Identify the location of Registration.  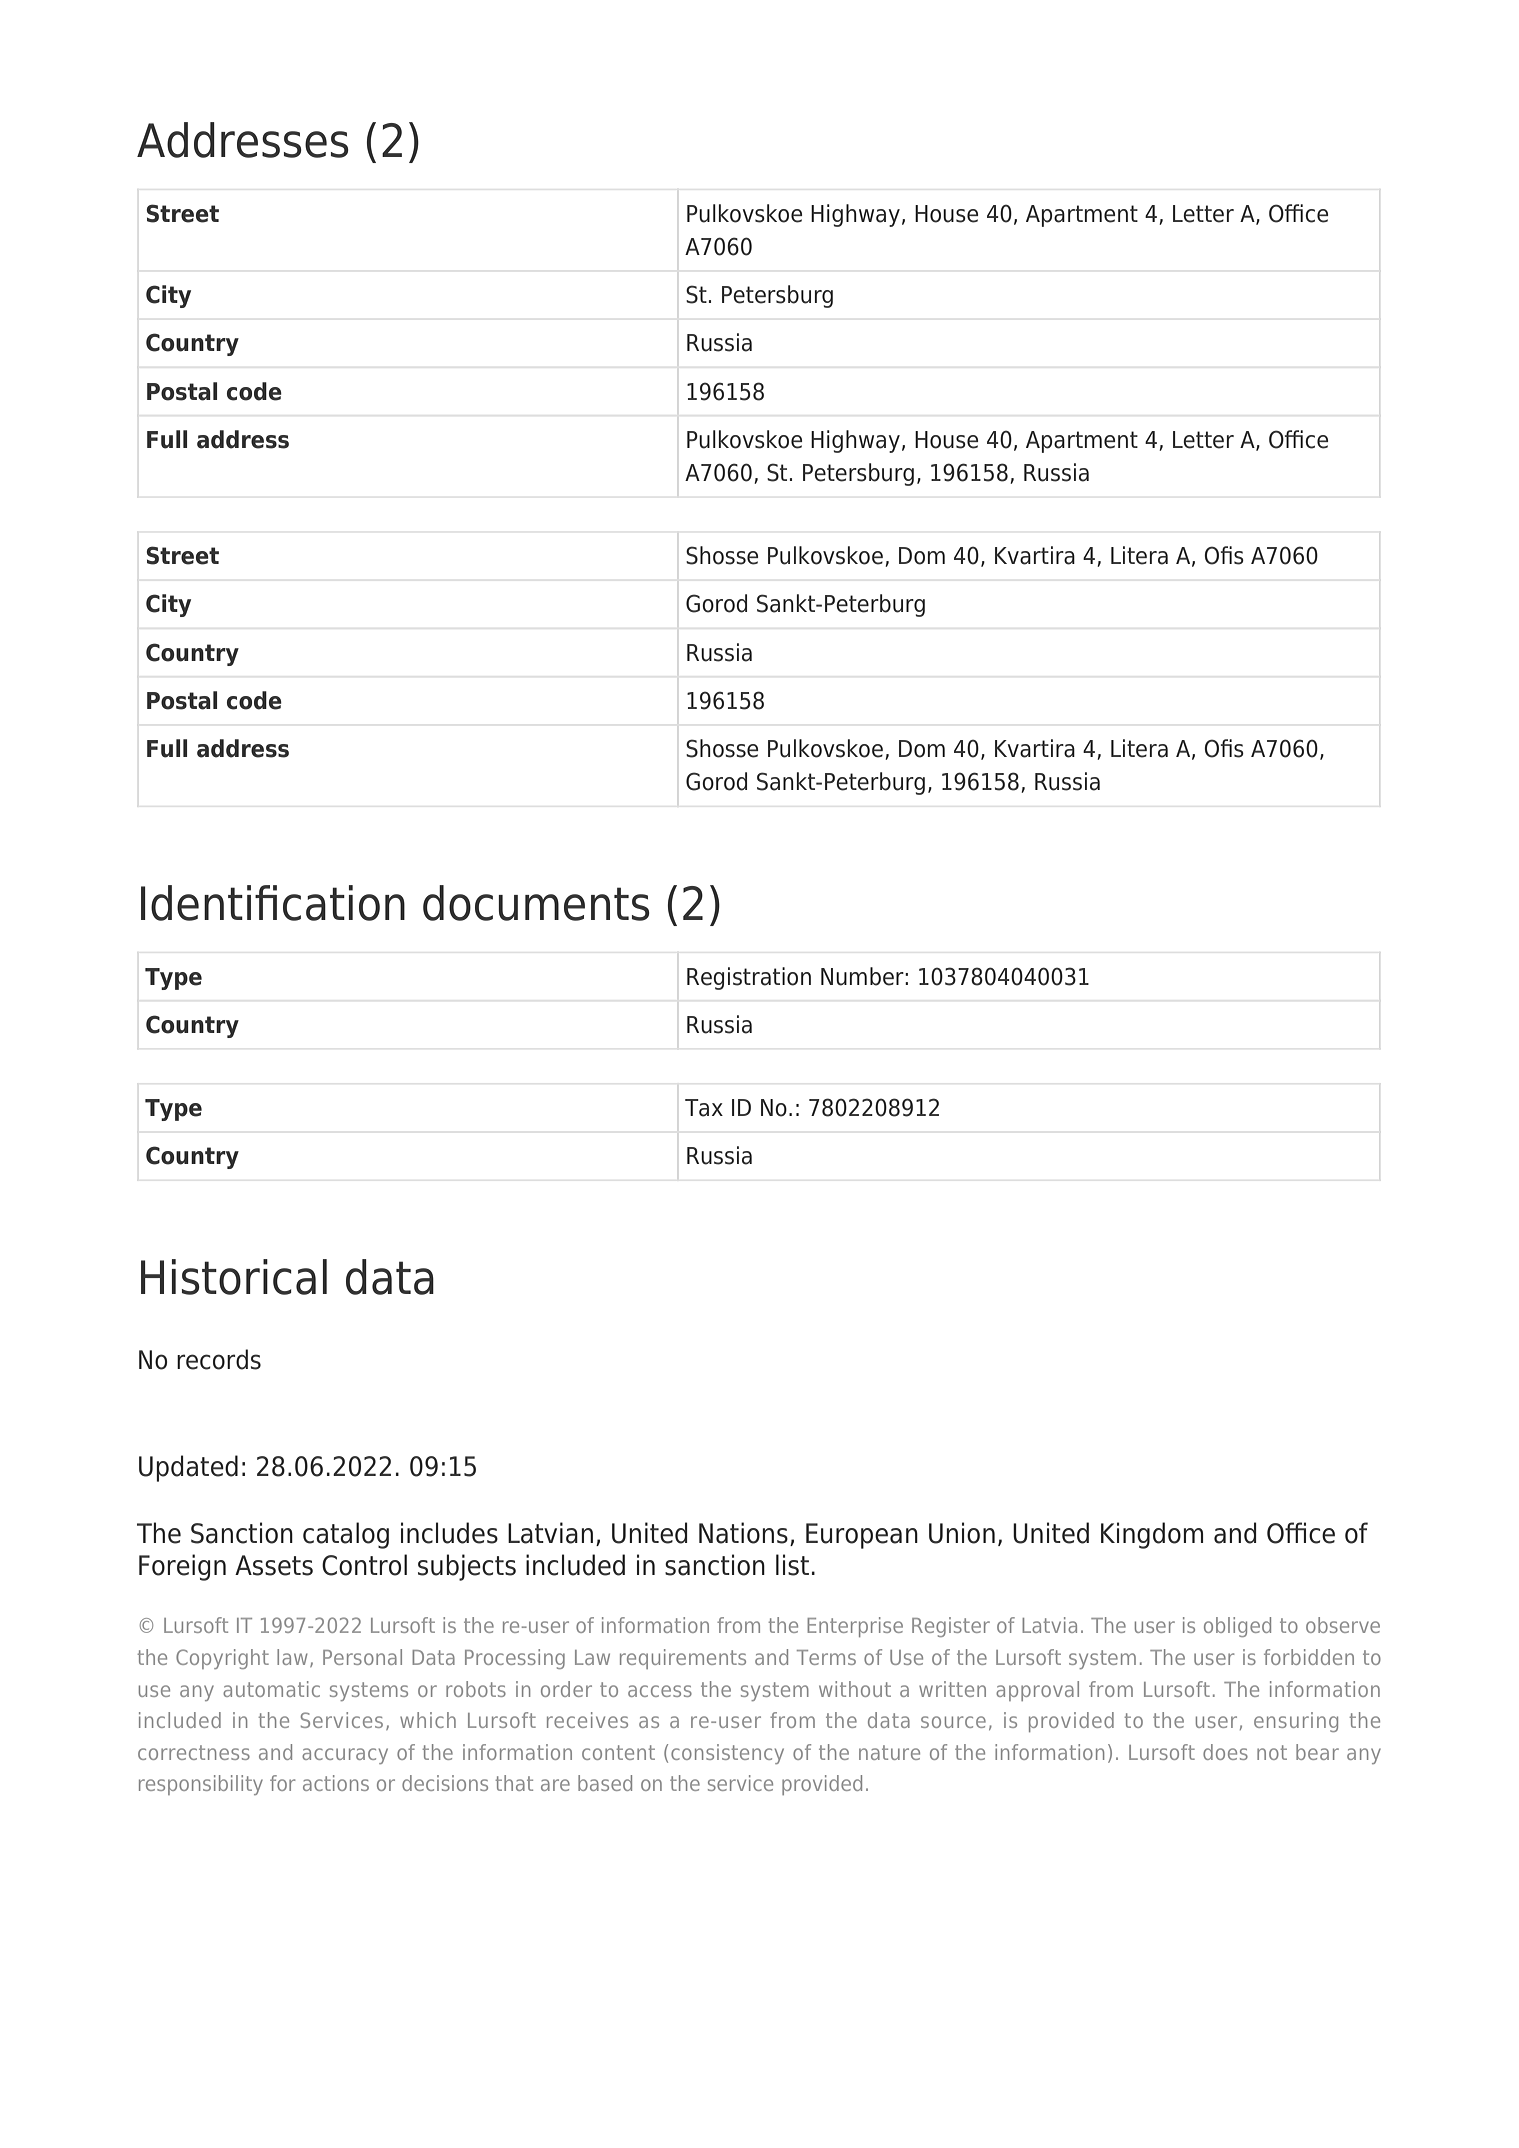
(749, 978).
